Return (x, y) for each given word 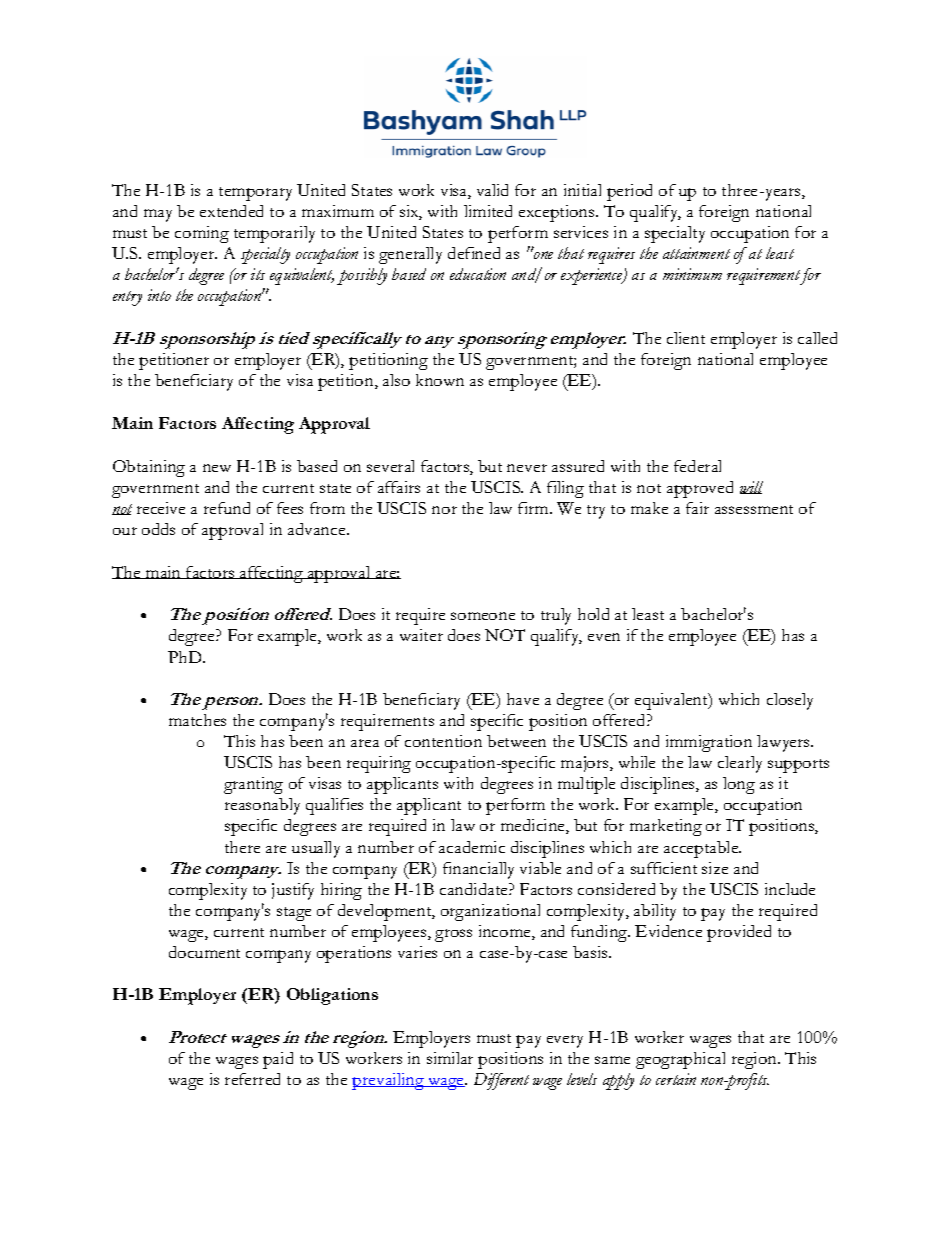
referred (252, 1079)
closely (790, 701)
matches (197, 720)
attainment (696, 253)
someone (483, 616)
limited (488, 211)
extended (231, 211)
